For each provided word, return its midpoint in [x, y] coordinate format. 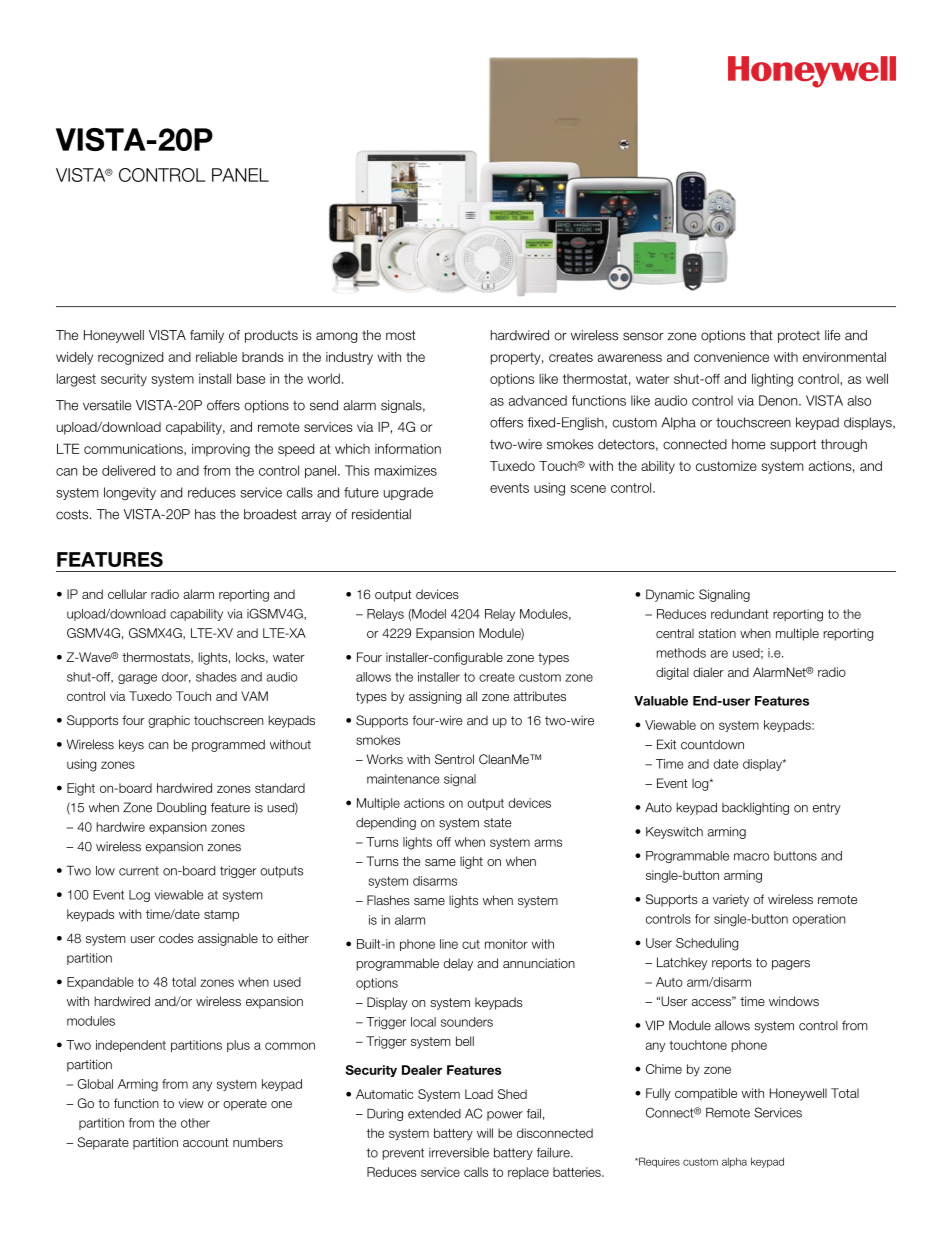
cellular [127, 594]
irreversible [459, 1153]
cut [471, 944]
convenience [731, 357]
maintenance [403, 779]
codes [176, 938]
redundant [740, 614]
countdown [712, 744]
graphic [169, 721]
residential [381, 514]
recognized [131, 358]
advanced [537, 400]
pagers [791, 965]
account [205, 1142]
